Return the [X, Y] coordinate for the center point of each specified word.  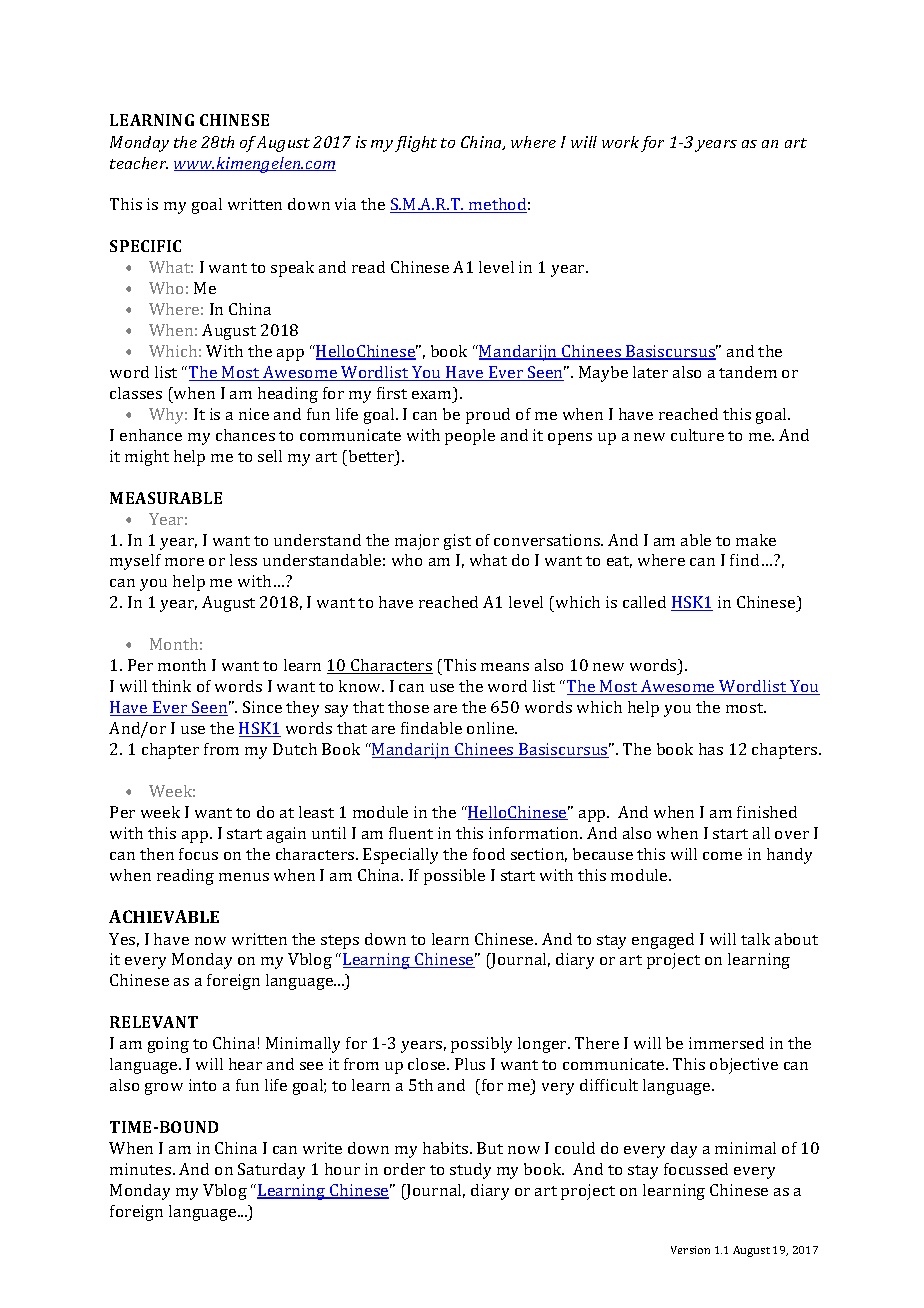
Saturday [271, 1171]
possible [454, 877]
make [756, 540]
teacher [139, 163]
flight [416, 144]
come [722, 856]
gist [457, 542]
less [243, 560]
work [620, 142]
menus [244, 877]
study [470, 1171]
